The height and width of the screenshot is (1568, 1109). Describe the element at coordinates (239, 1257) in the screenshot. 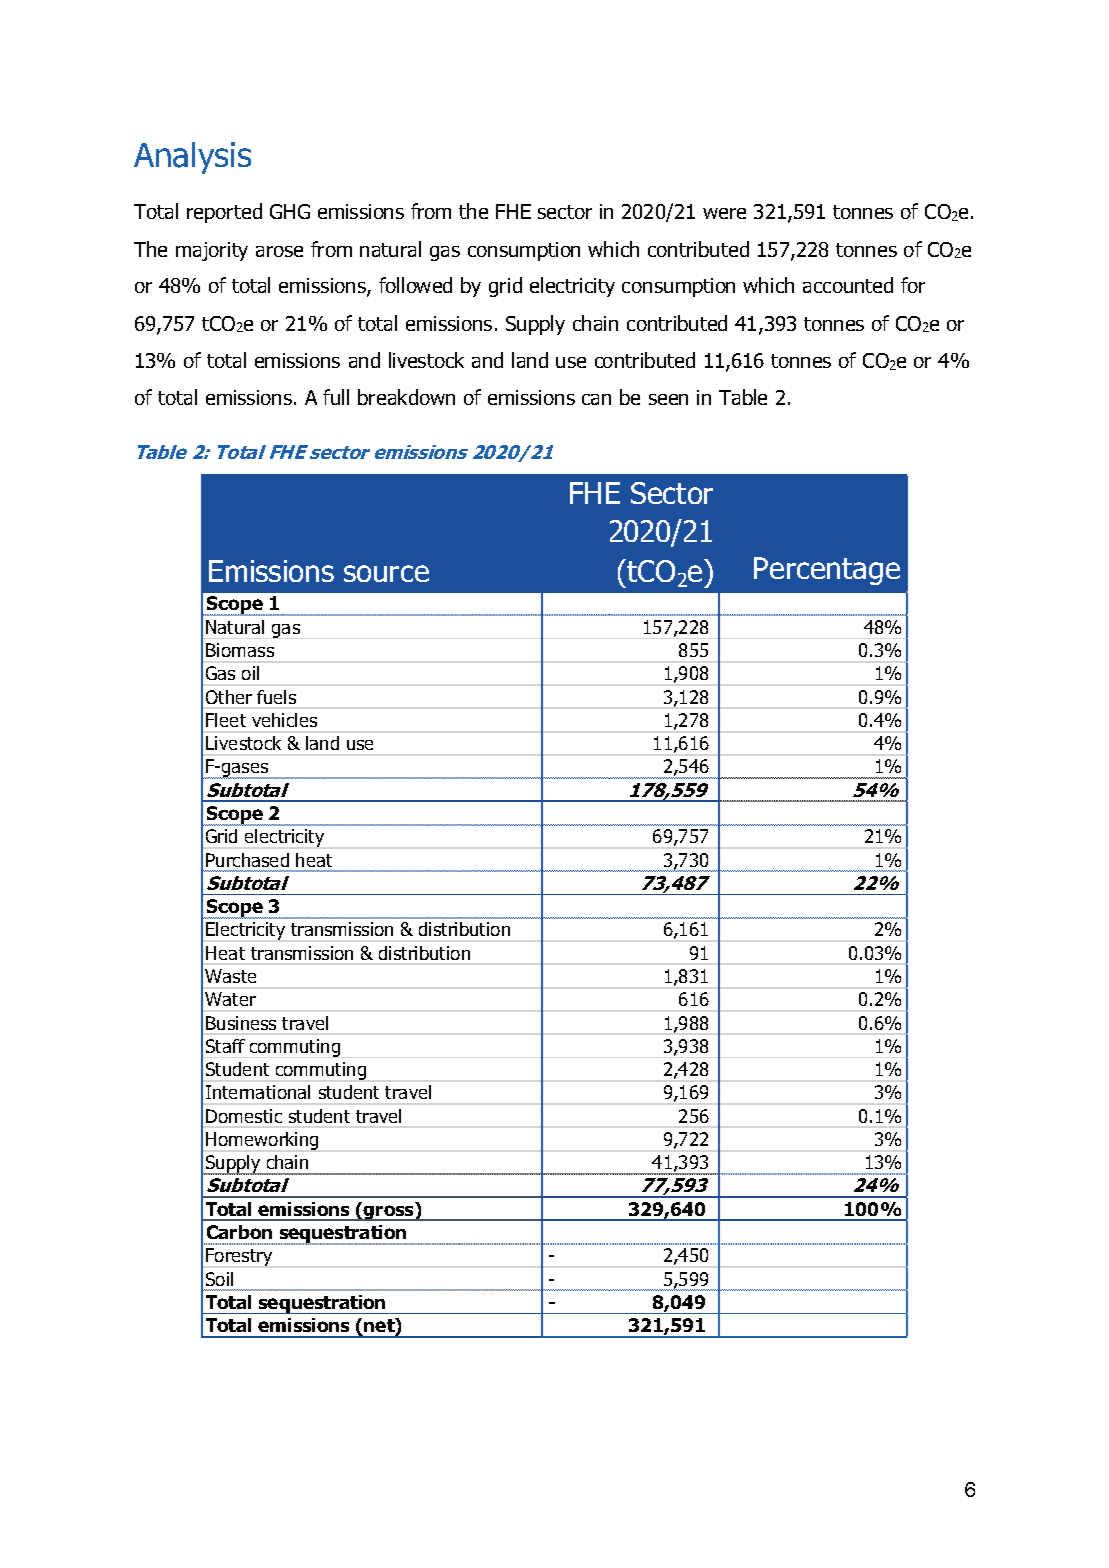

I see `Forestry` at that location.
